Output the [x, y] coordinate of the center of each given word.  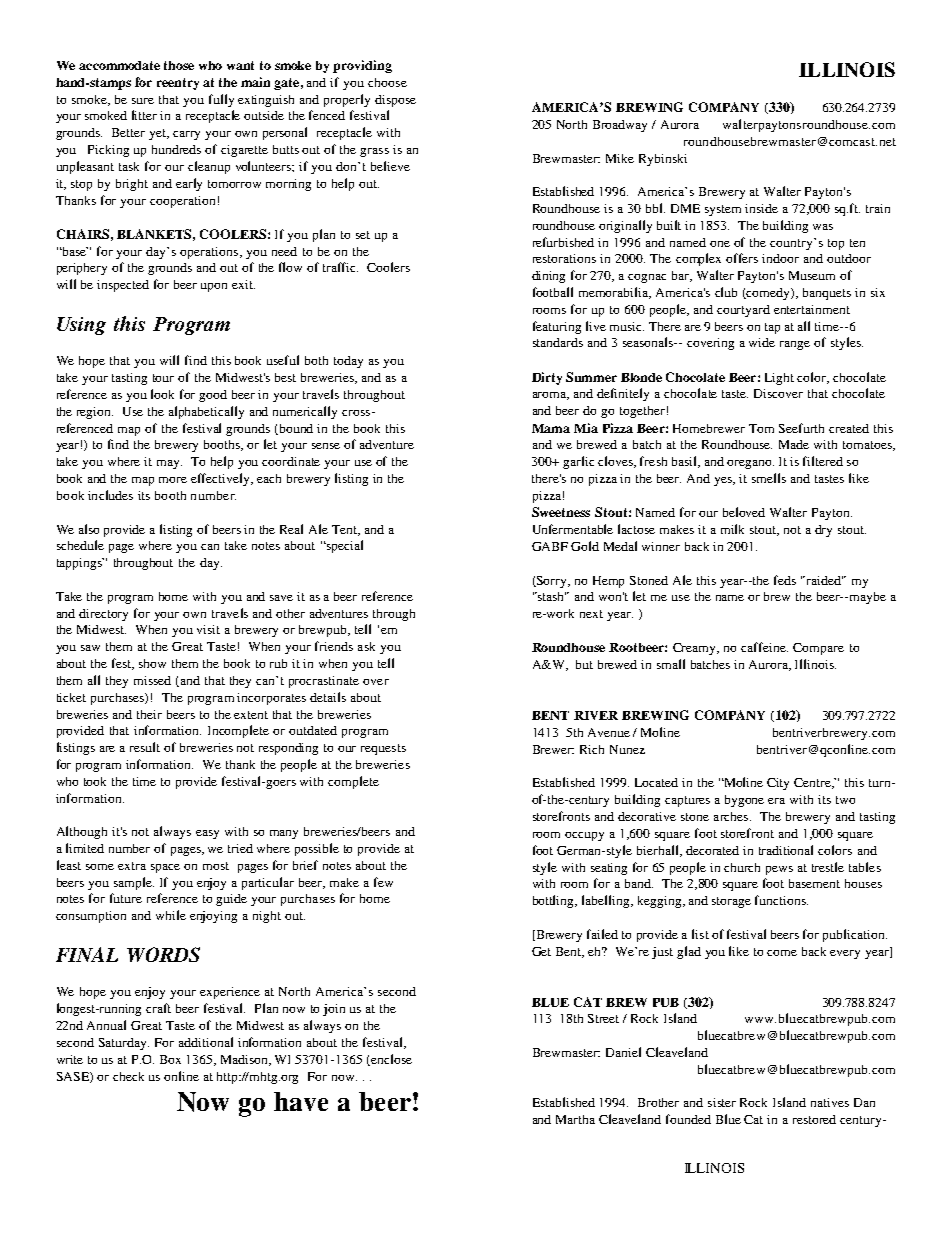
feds [785, 580]
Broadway [620, 126]
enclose [390, 1060]
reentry [178, 84]
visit [208, 629]
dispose [395, 101]
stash [551, 596]
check [128, 1076]
